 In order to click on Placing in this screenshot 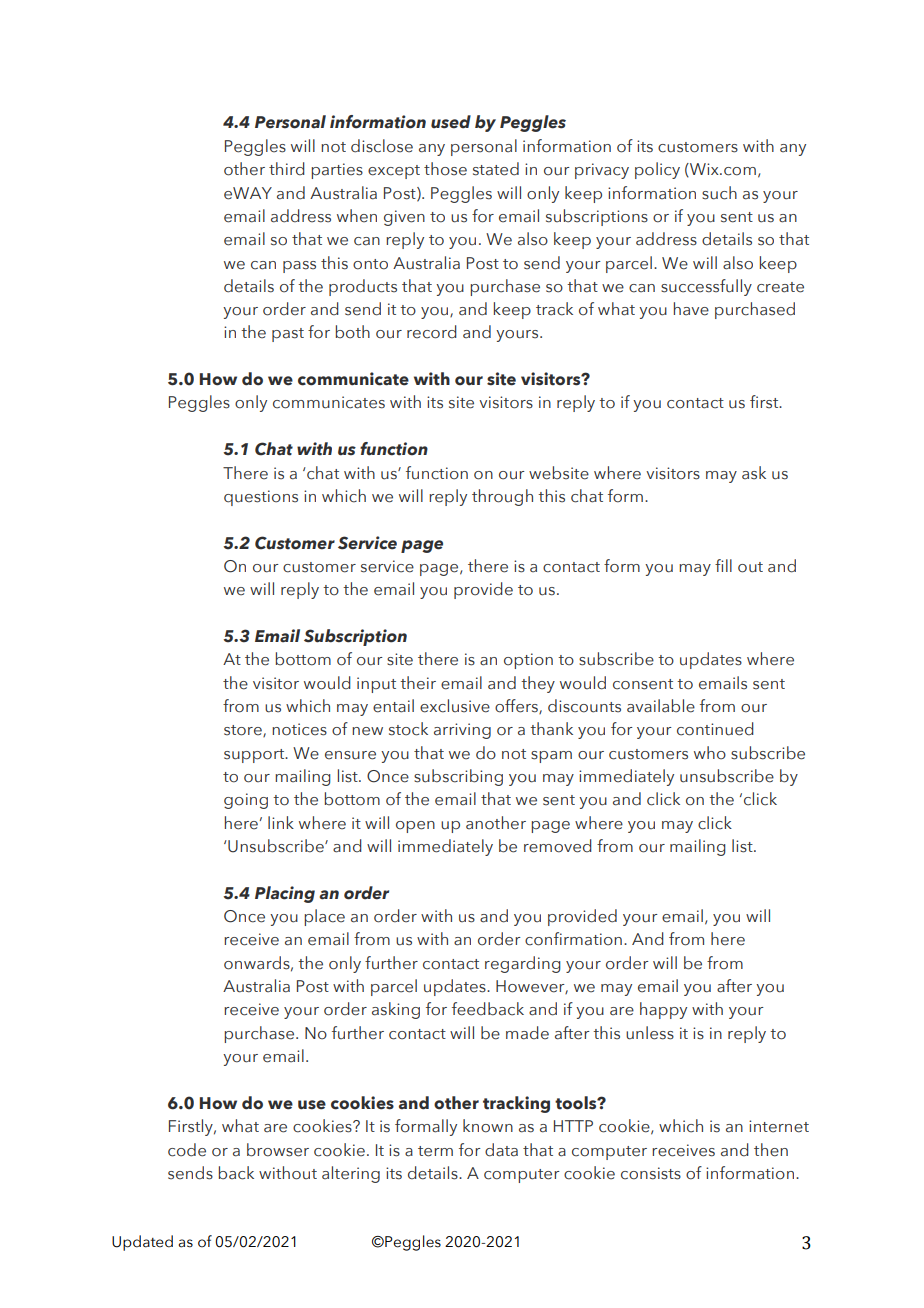, I will do `click(285, 894)`.
